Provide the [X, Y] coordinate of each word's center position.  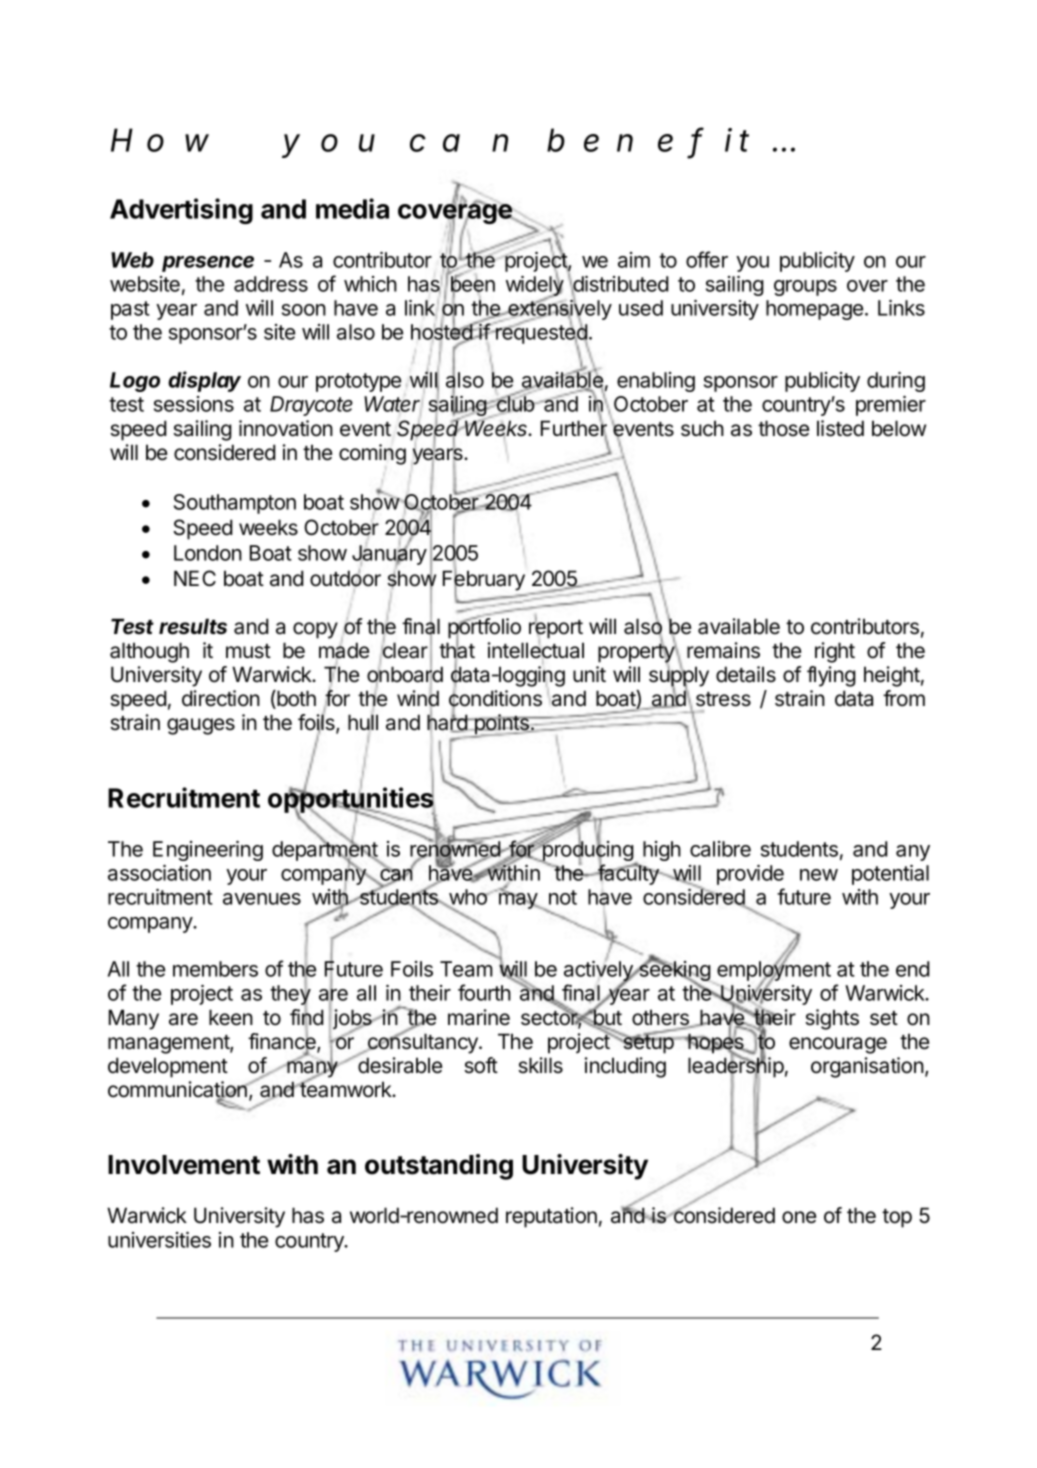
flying [831, 676]
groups [805, 288]
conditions [495, 699]
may [519, 900]
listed [840, 428]
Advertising [181, 211]
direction [221, 698]
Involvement [184, 1165]
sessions [194, 404]
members [215, 969]
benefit [648, 141]
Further [574, 429]
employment [773, 971]
